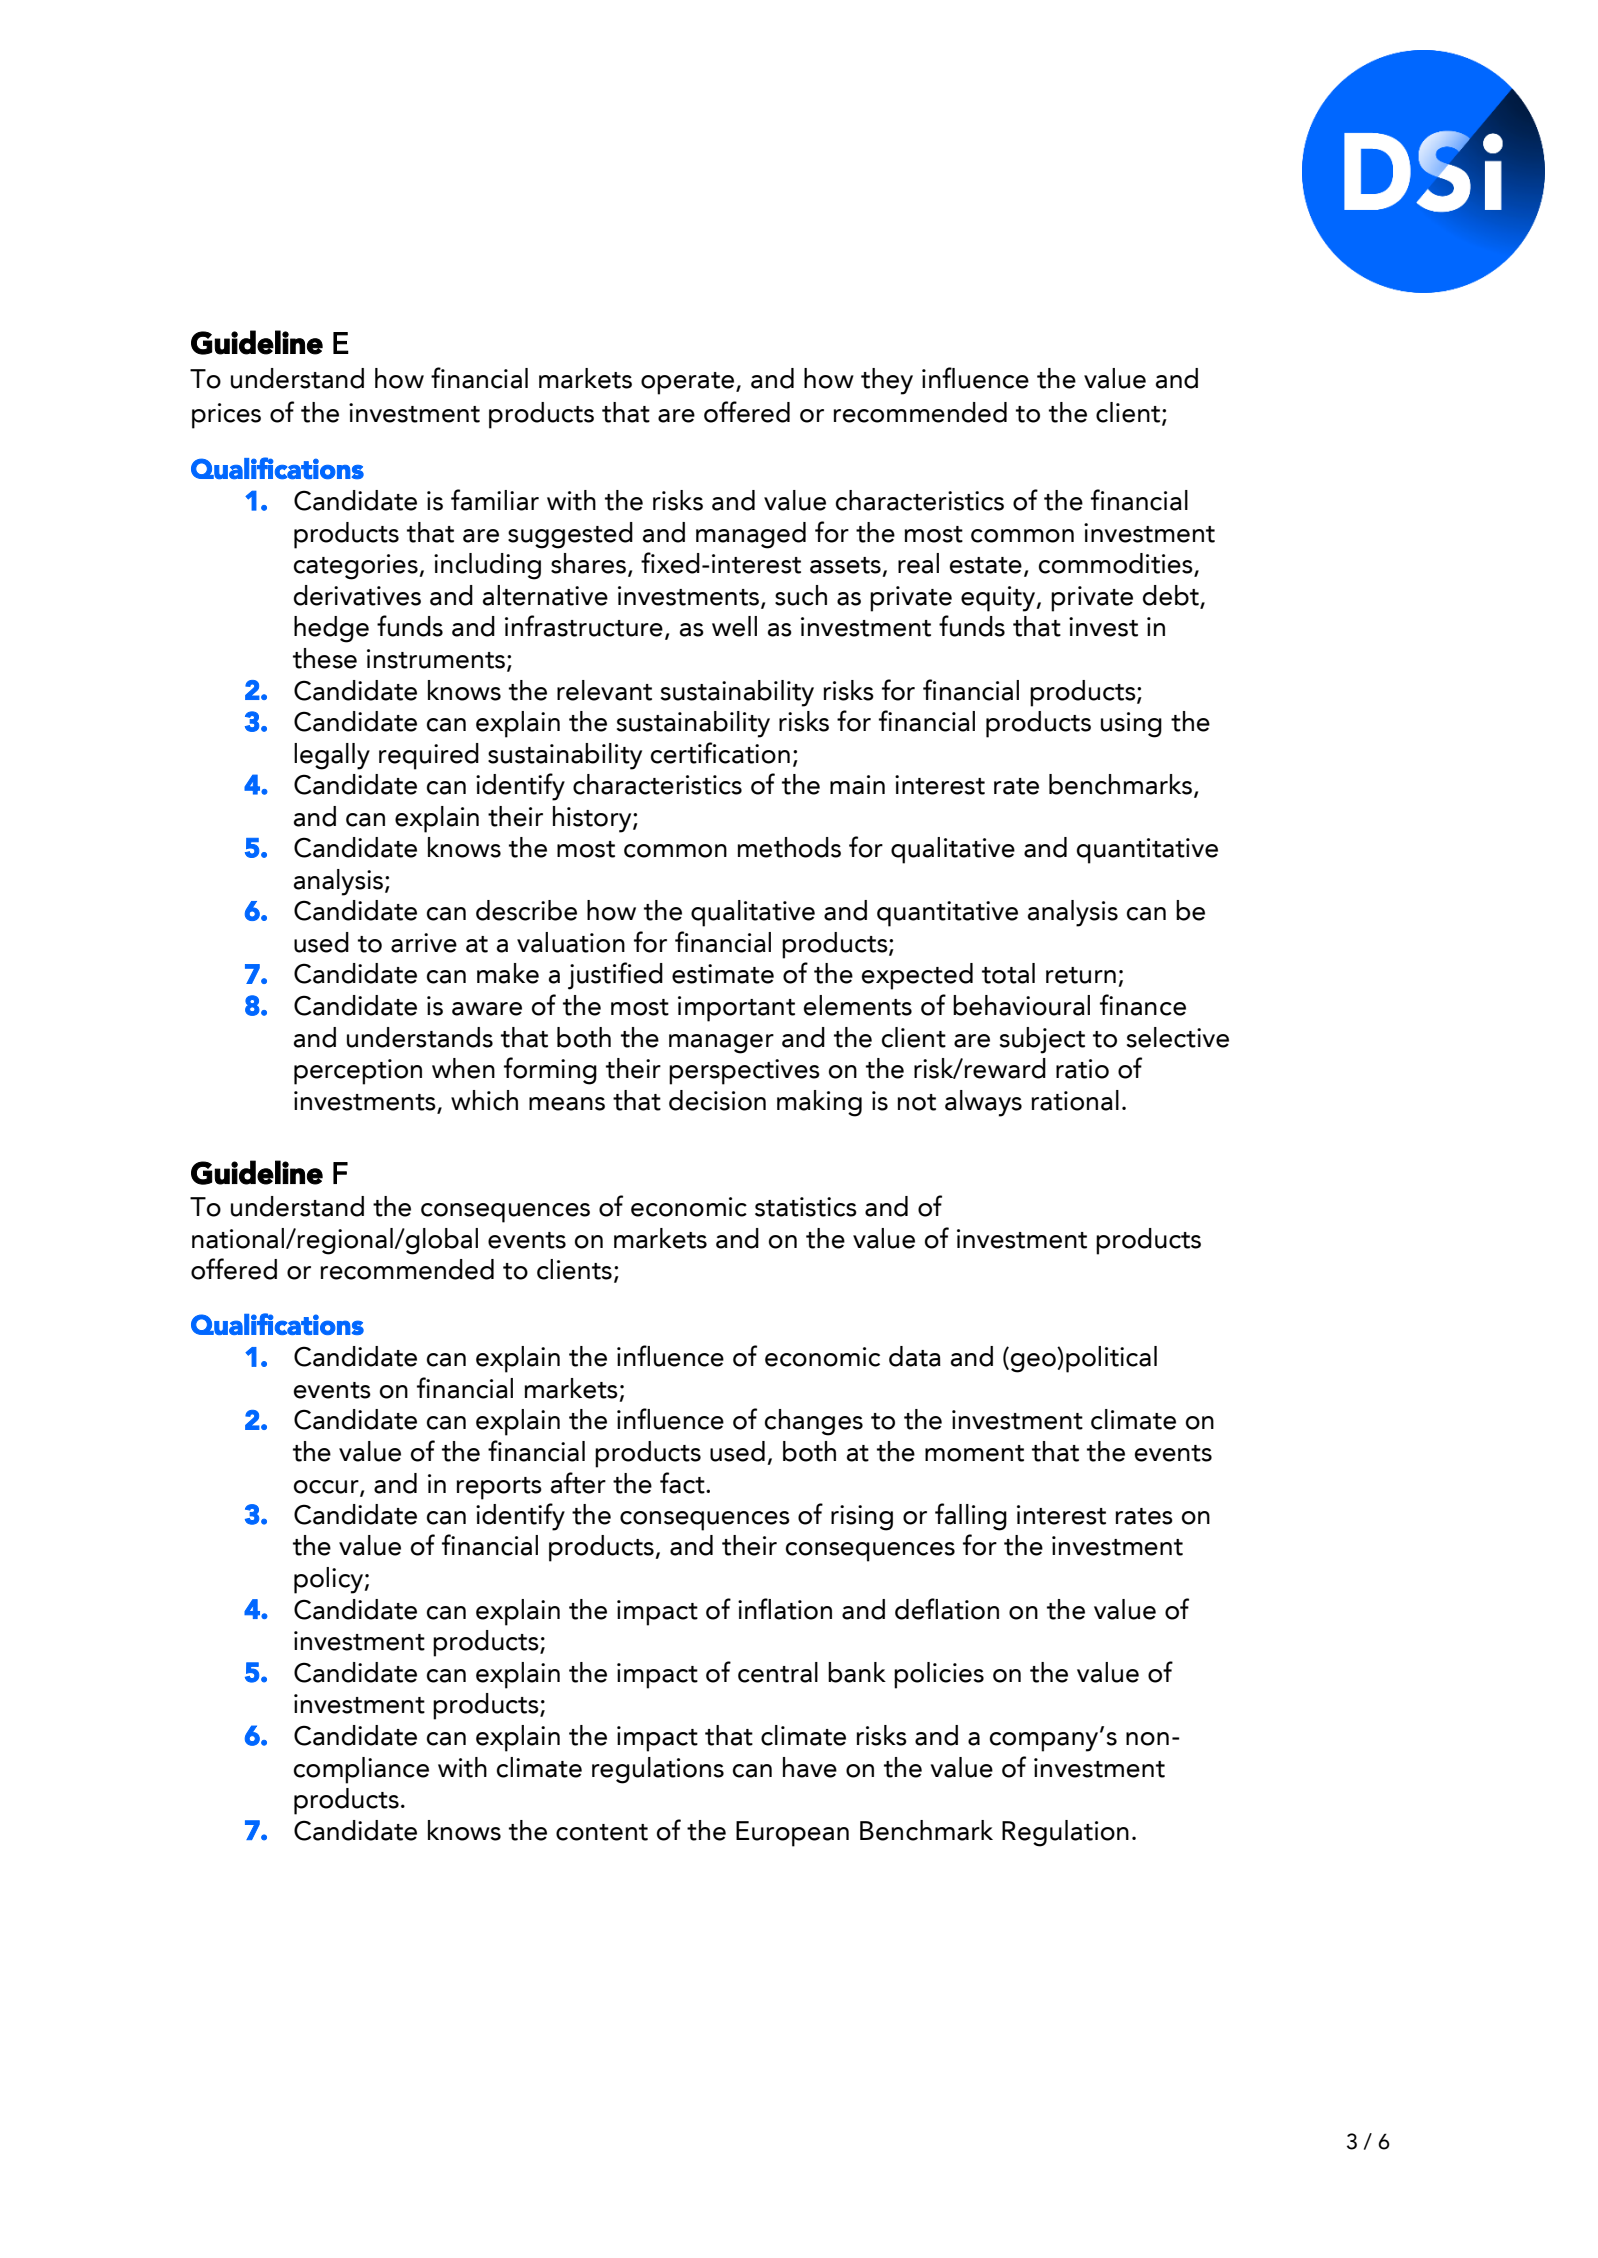  What do you see at coordinates (226, 416) in the screenshot?
I see `prices` at bounding box center [226, 416].
